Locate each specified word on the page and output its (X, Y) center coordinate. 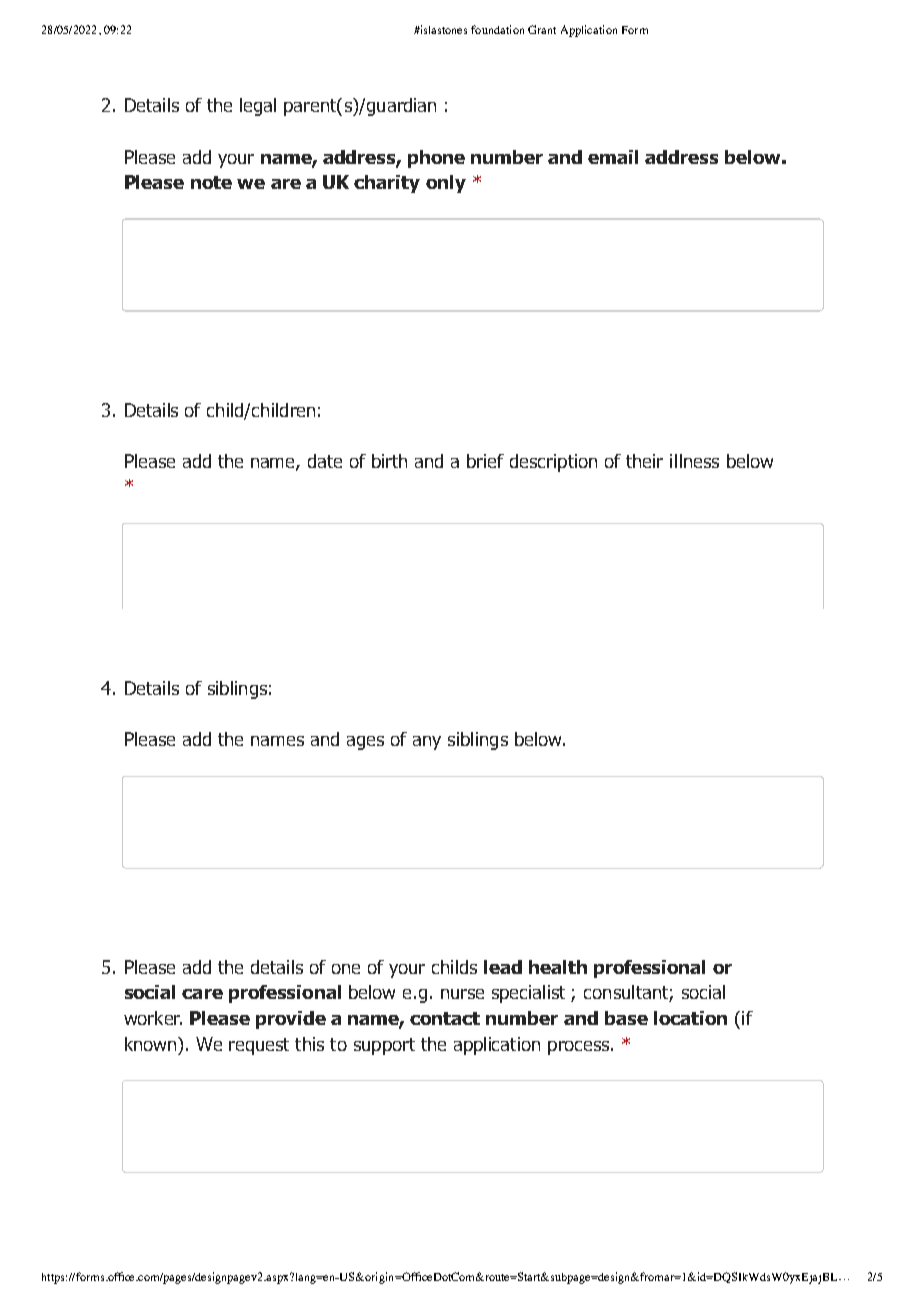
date (325, 461)
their (644, 461)
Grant (542, 29)
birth (389, 461)
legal (258, 107)
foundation (497, 29)
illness (694, 461)
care (202, 994)
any (427, 743)
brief (485, 461)
